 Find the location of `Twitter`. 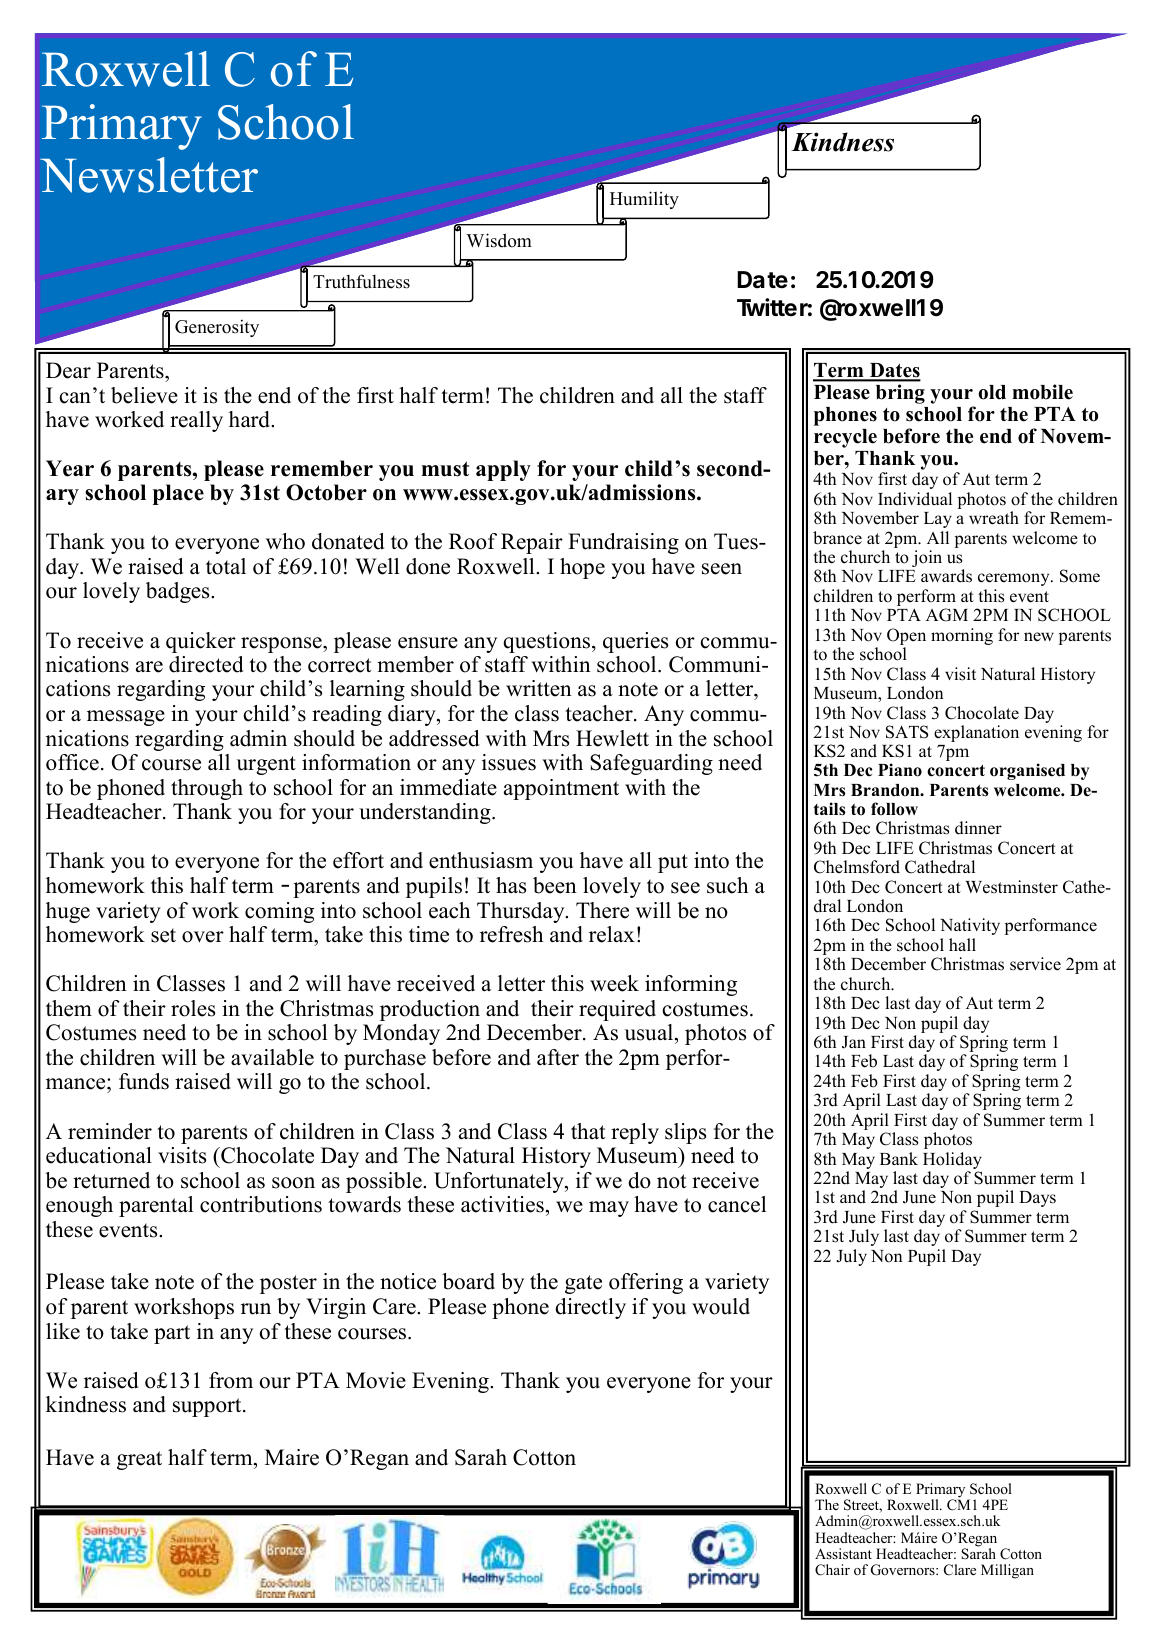

Twitter is located at coordinates (772, 307).
